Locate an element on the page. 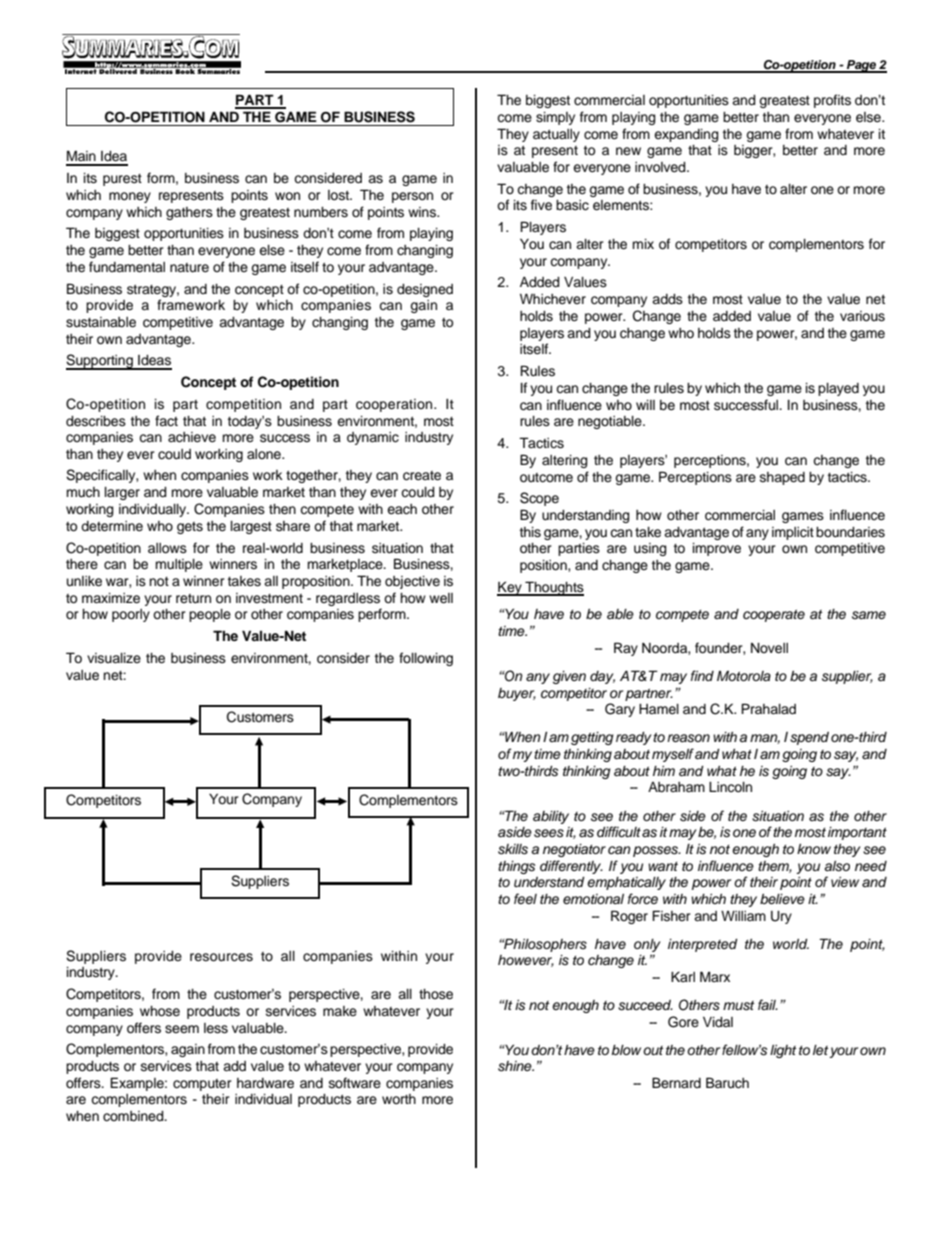  Key is located at coordinates (510, 588).
